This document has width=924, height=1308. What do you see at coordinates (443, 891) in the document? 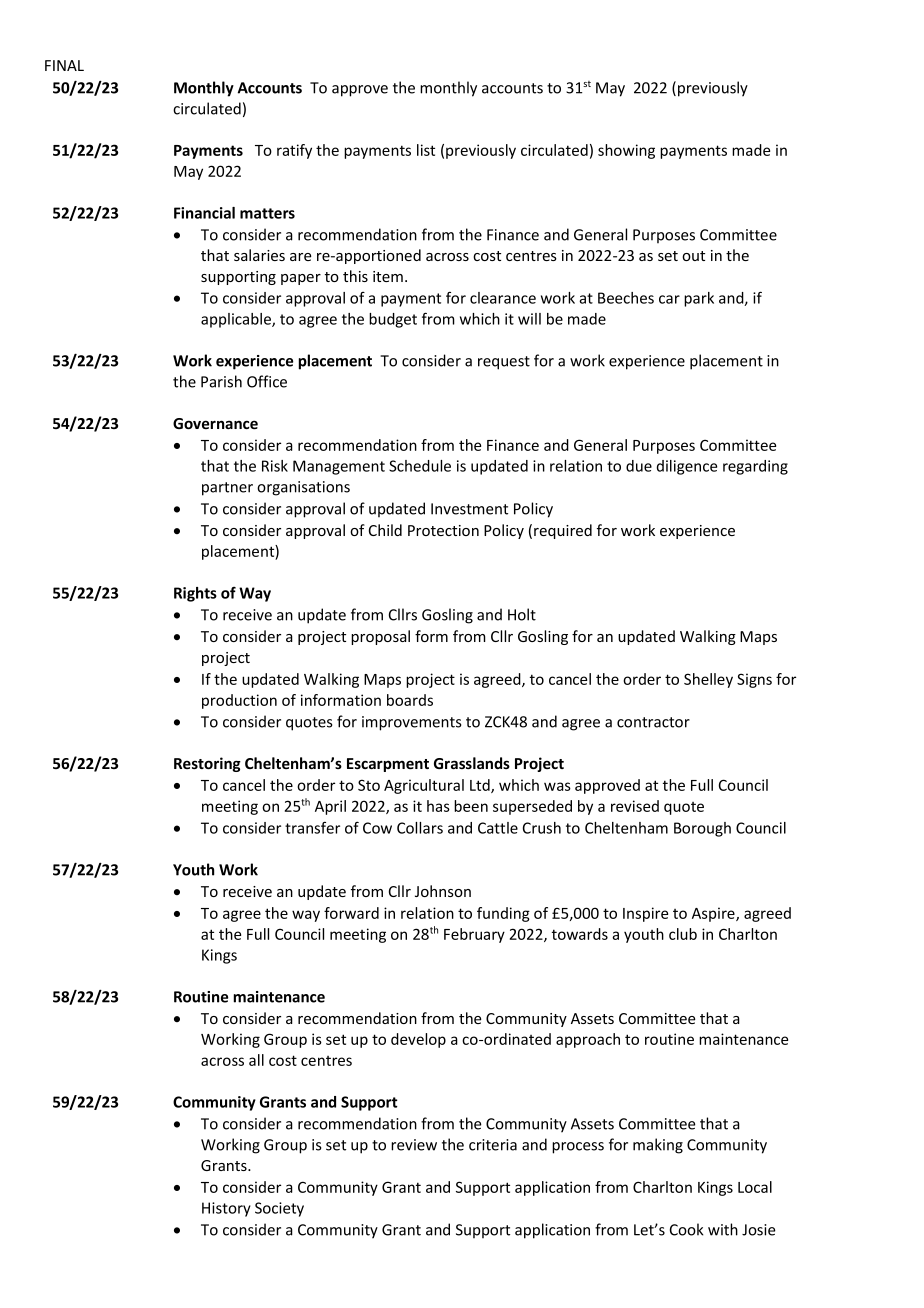
I see `Johnson` at bounding box center [443, 891].
